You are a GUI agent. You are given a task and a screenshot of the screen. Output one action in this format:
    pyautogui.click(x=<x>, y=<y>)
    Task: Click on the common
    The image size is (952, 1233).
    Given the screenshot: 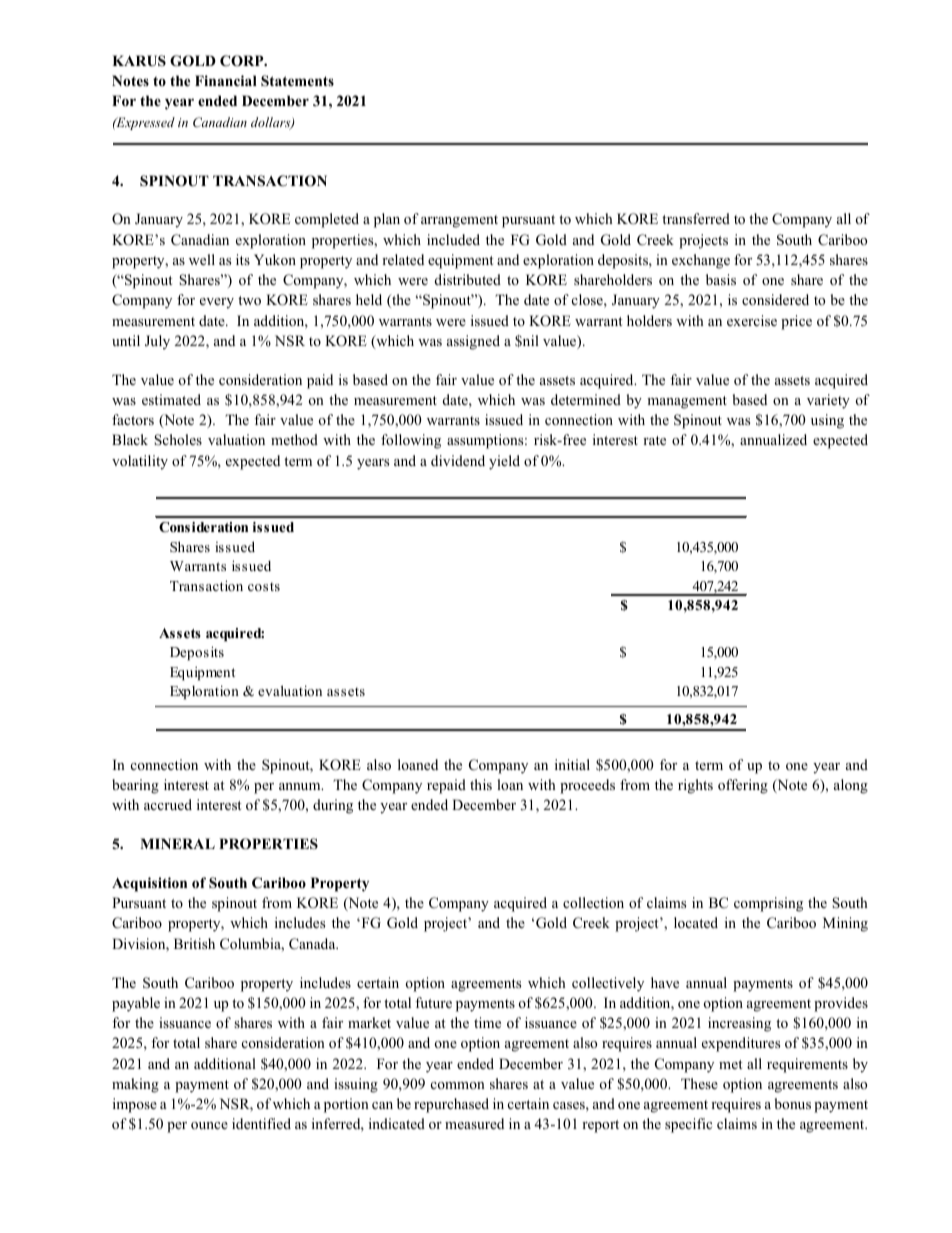 What is the action you would take?
    pyautogui.click(x=458, y=1085)
